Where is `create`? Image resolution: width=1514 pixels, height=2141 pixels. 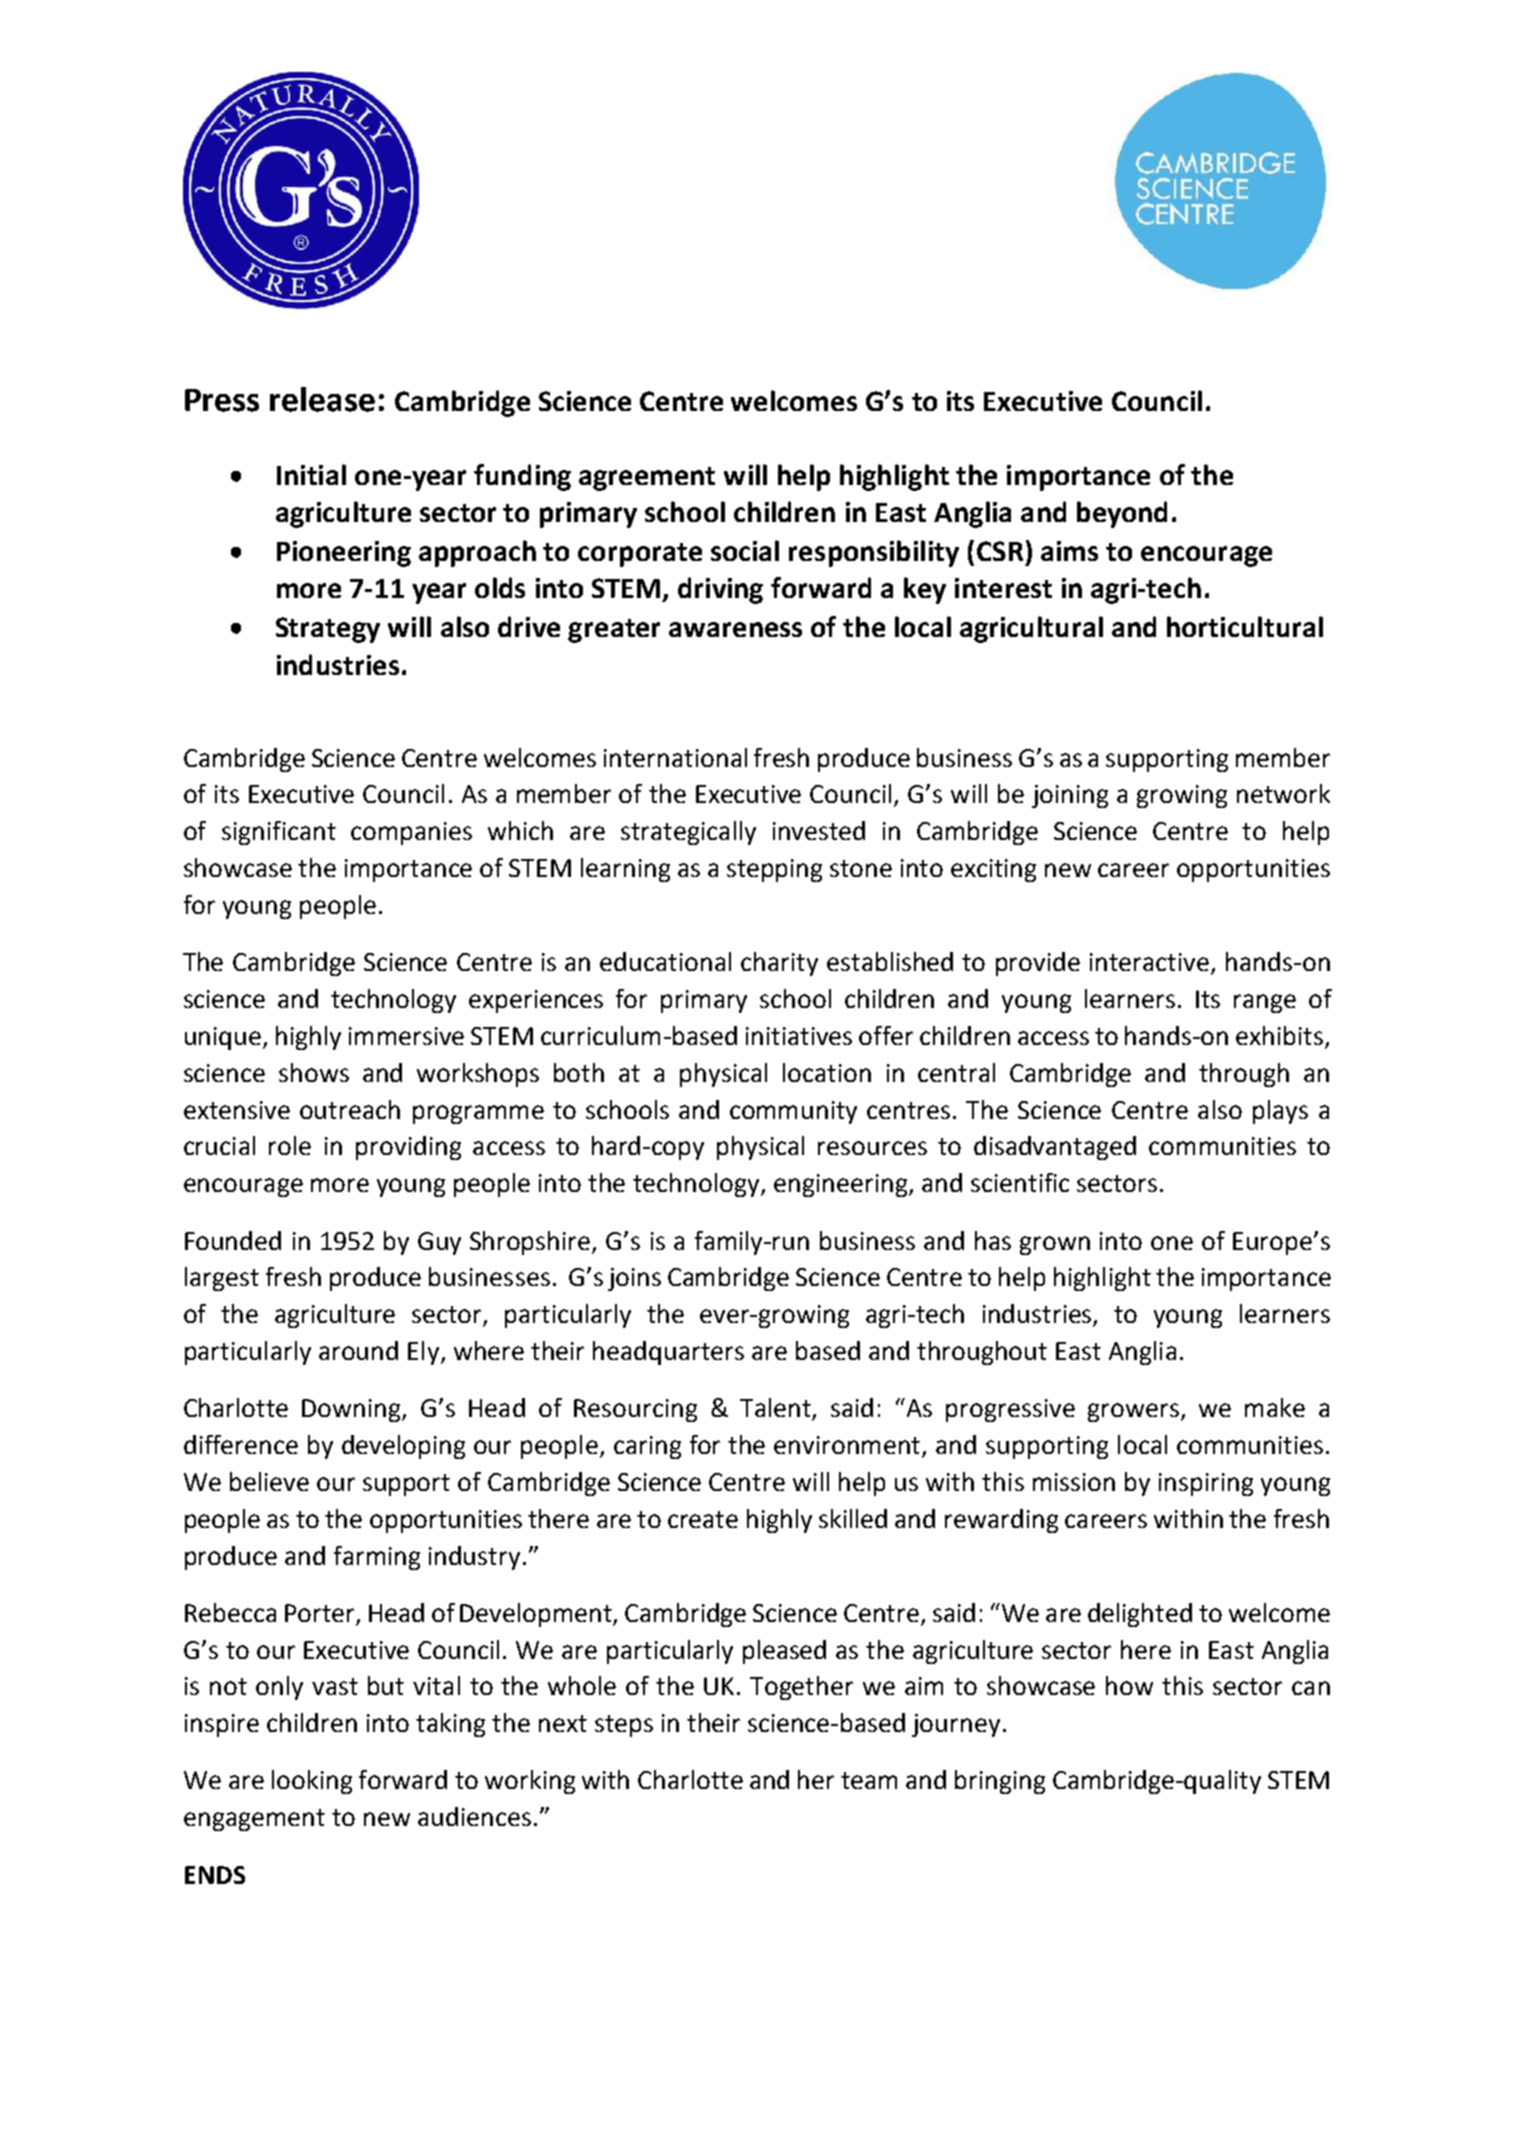
create is located at coordinates (703, 1519).
